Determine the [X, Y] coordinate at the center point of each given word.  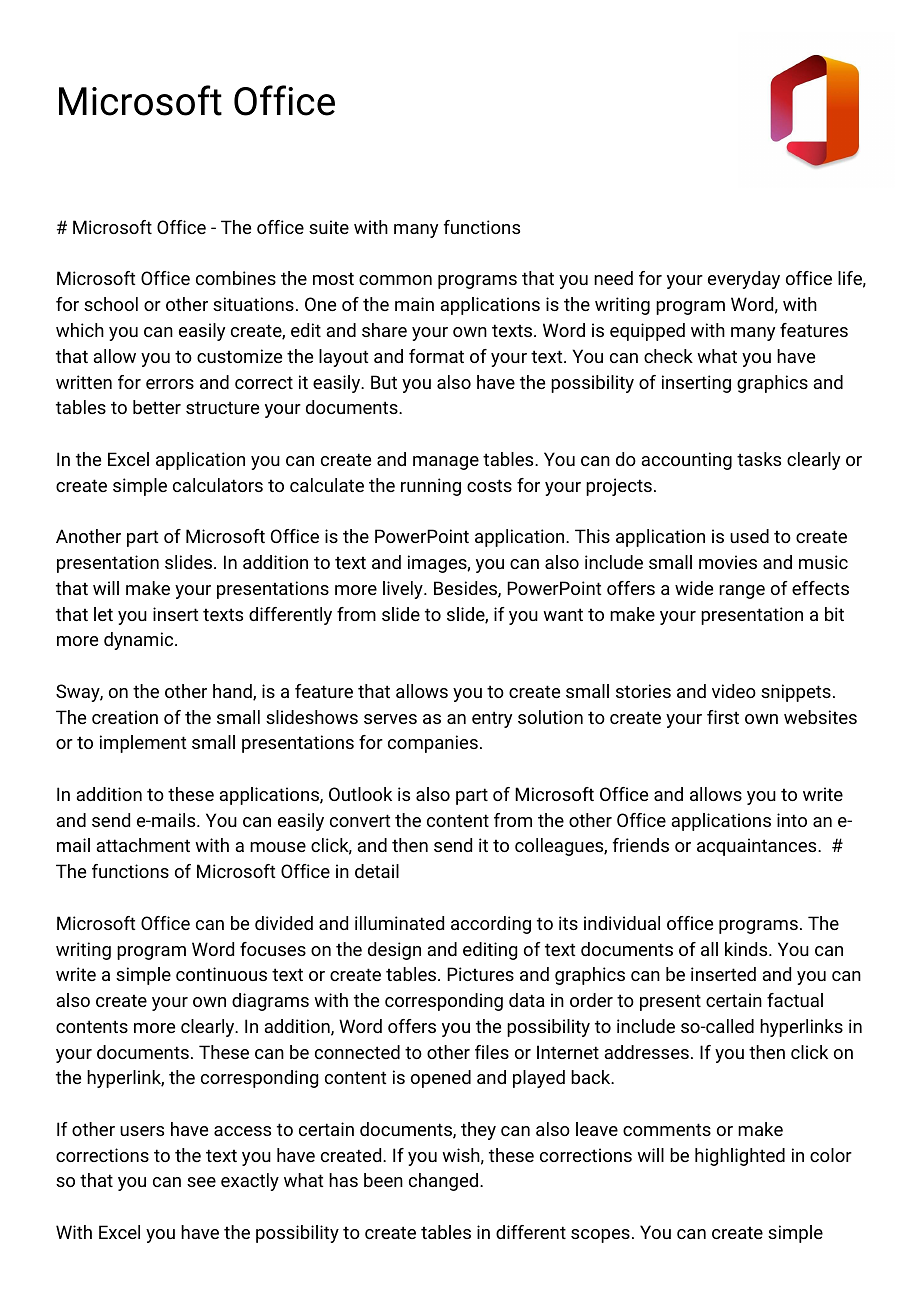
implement [143, 744]
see [201, 1182]
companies [433, 744]
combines [236, 278]
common [395, 280]
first [723, 717]
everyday [744, 280]
